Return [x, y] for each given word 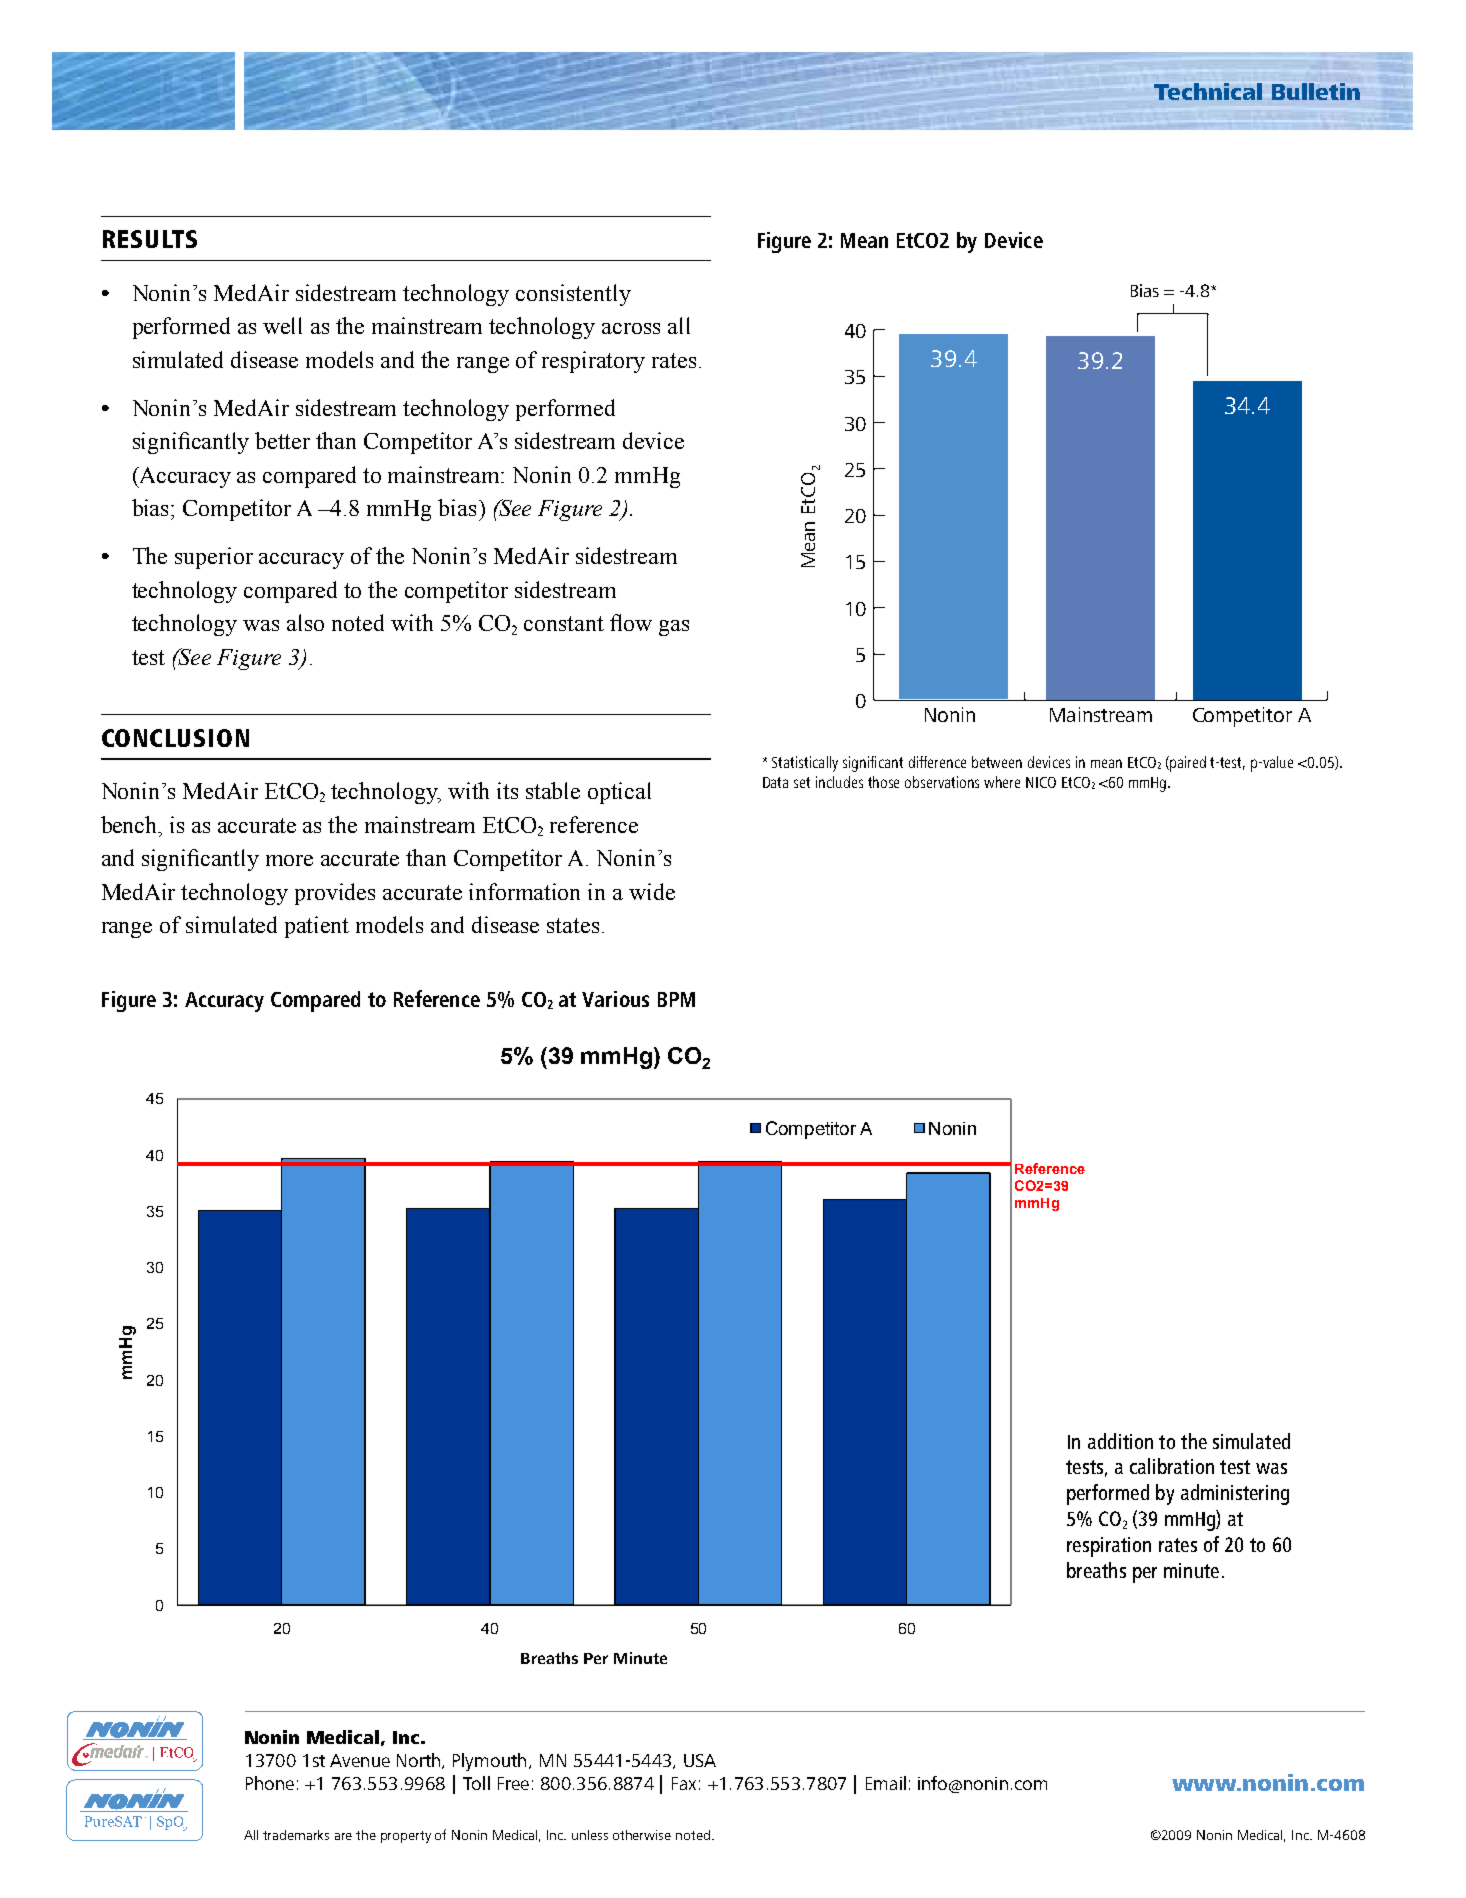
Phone [270, 1783]
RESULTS [150, 239]
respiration [1109, 1547]
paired [1187, 764]
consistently [573, 295]
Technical [1208, 91]
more [289, 860]
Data [775, 782]
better [282, 440]
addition [1120, 1441]
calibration [1172, 1466]
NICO [1041, 782]
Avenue [360, 1760]
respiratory [593, 362]
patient [317, 927]
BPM [676, 999]
